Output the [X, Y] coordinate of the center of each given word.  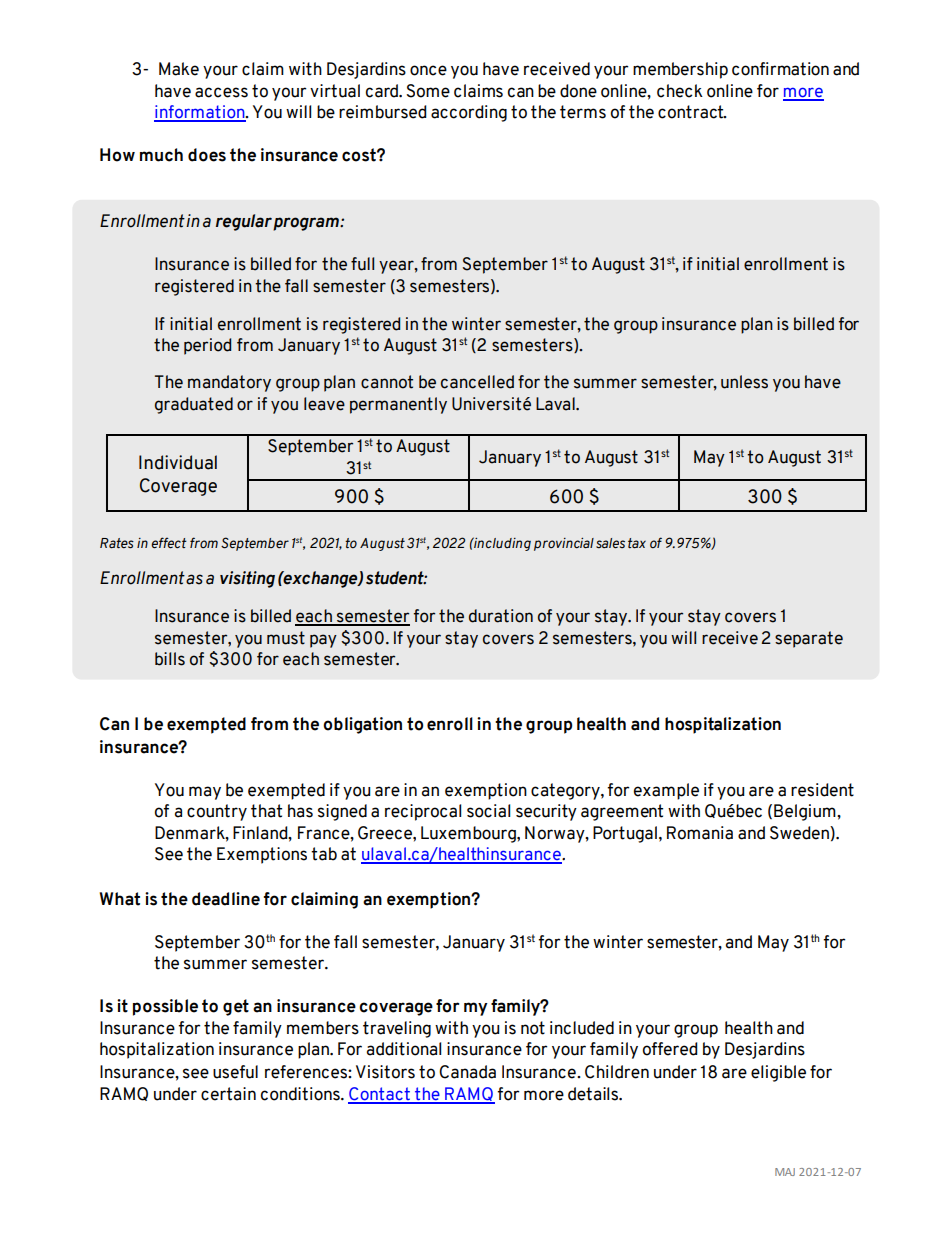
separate [809, 639]
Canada [467, 1072]
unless [744, 382]
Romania [700, 833]
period [207, 346]
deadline [226, 899]
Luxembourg [469, 834]
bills [170, 659]
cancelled [477, 382]
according [469, 113]
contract [692, 112]
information [200, 113]
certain [228, 1094]
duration [501, 616]
